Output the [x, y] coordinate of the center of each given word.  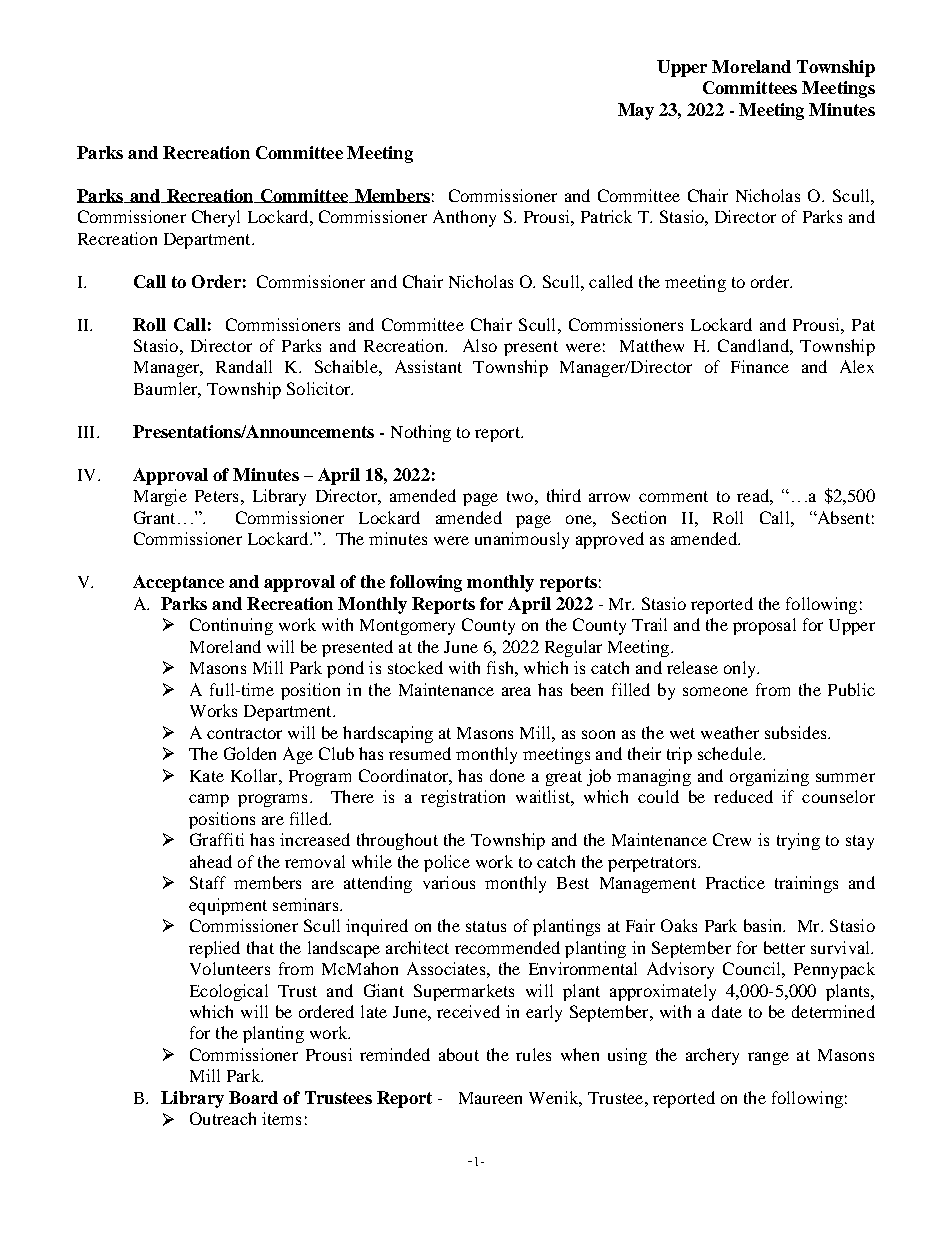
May [636, 111]
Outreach [223, 1118]
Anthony [464, 218]
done [507, 775]
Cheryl [216, 218]
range [768, 1058]
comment [673, 496]
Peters [216, 496]
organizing [769, 777]
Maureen [490, 1098]
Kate [207, 776]
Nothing [421, 433]
